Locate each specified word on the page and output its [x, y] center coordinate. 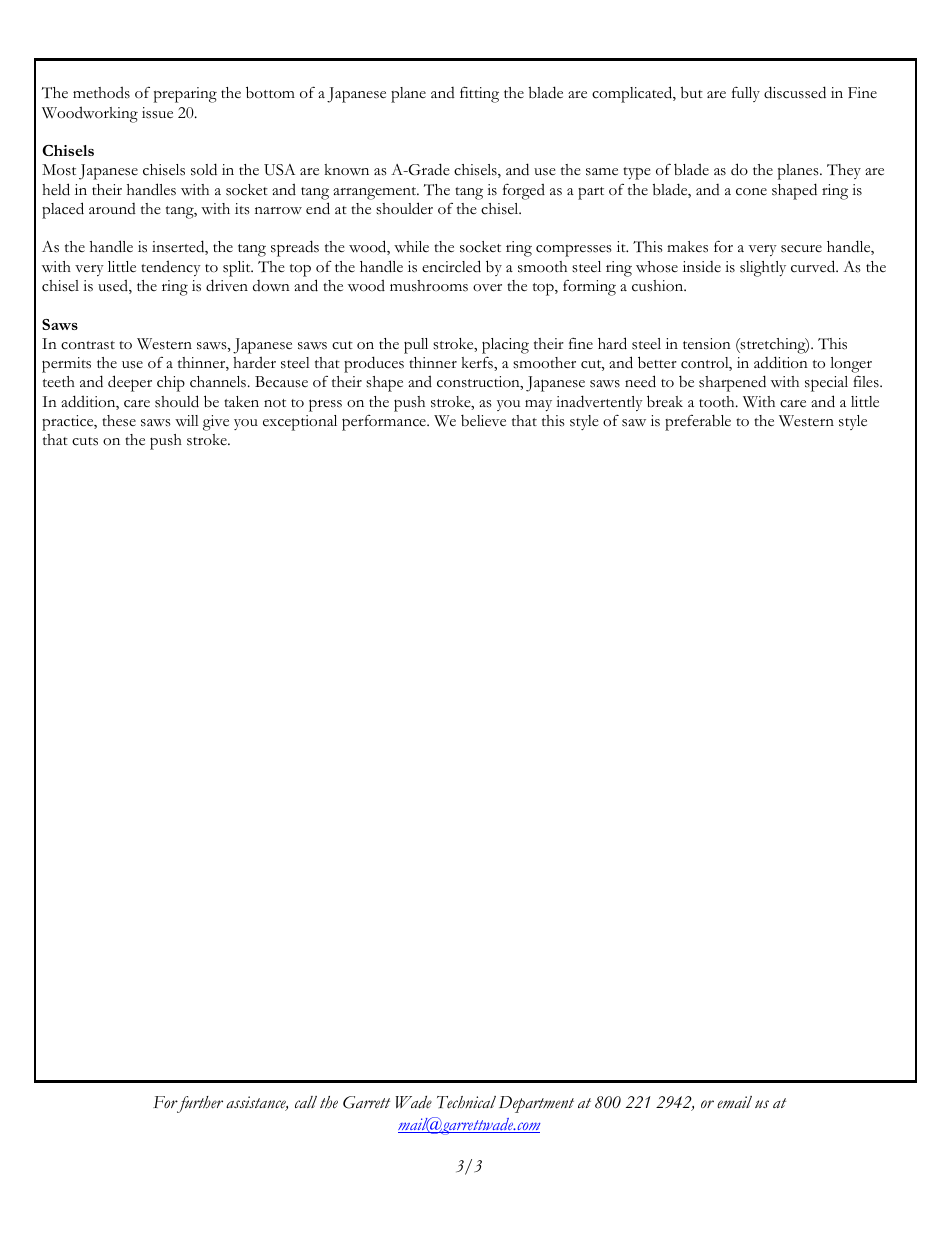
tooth [718, 401]
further [198, 1104]
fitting [479, 94]
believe [483, 421]
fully [746, 94]
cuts [85, 441]
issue [157, 113]
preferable [698, 423]
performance [385, 423]
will [187, 421]
